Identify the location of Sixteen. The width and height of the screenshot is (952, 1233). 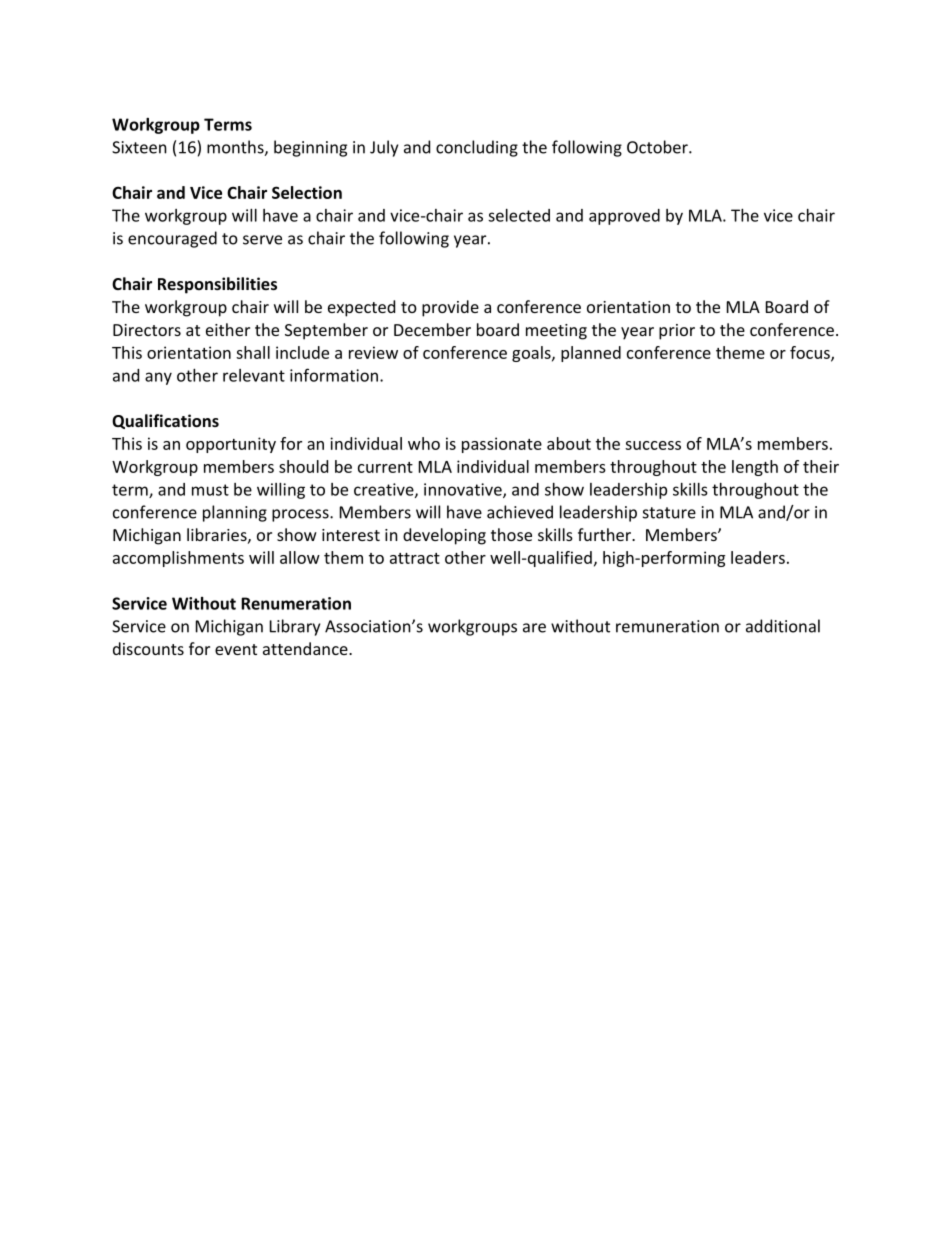
(139, 147).
